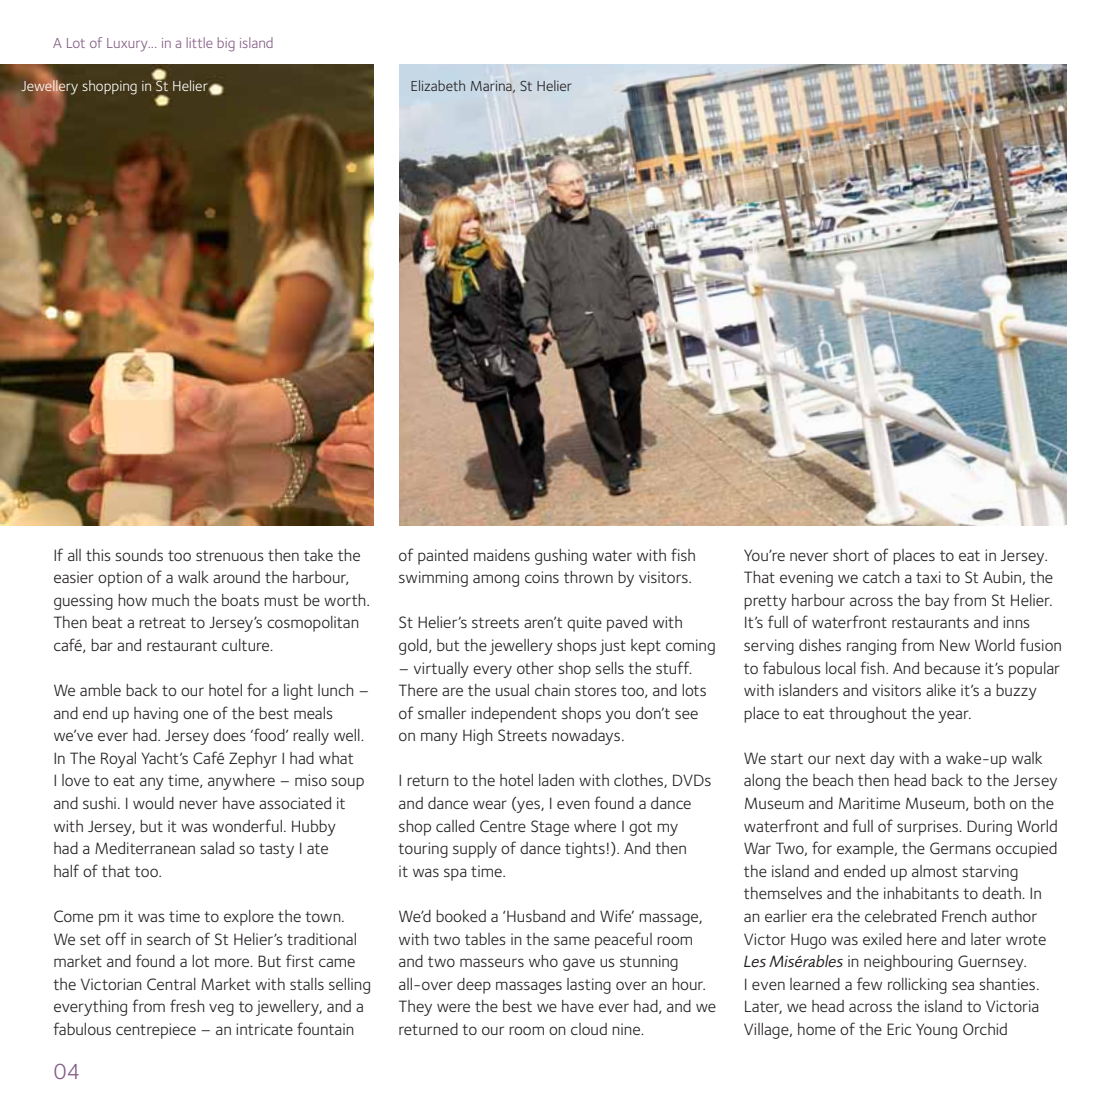  What do you see at coordinates (438, 85) in the screenshot?
I see `Elizabeth` at bounding box center [438, 85].
